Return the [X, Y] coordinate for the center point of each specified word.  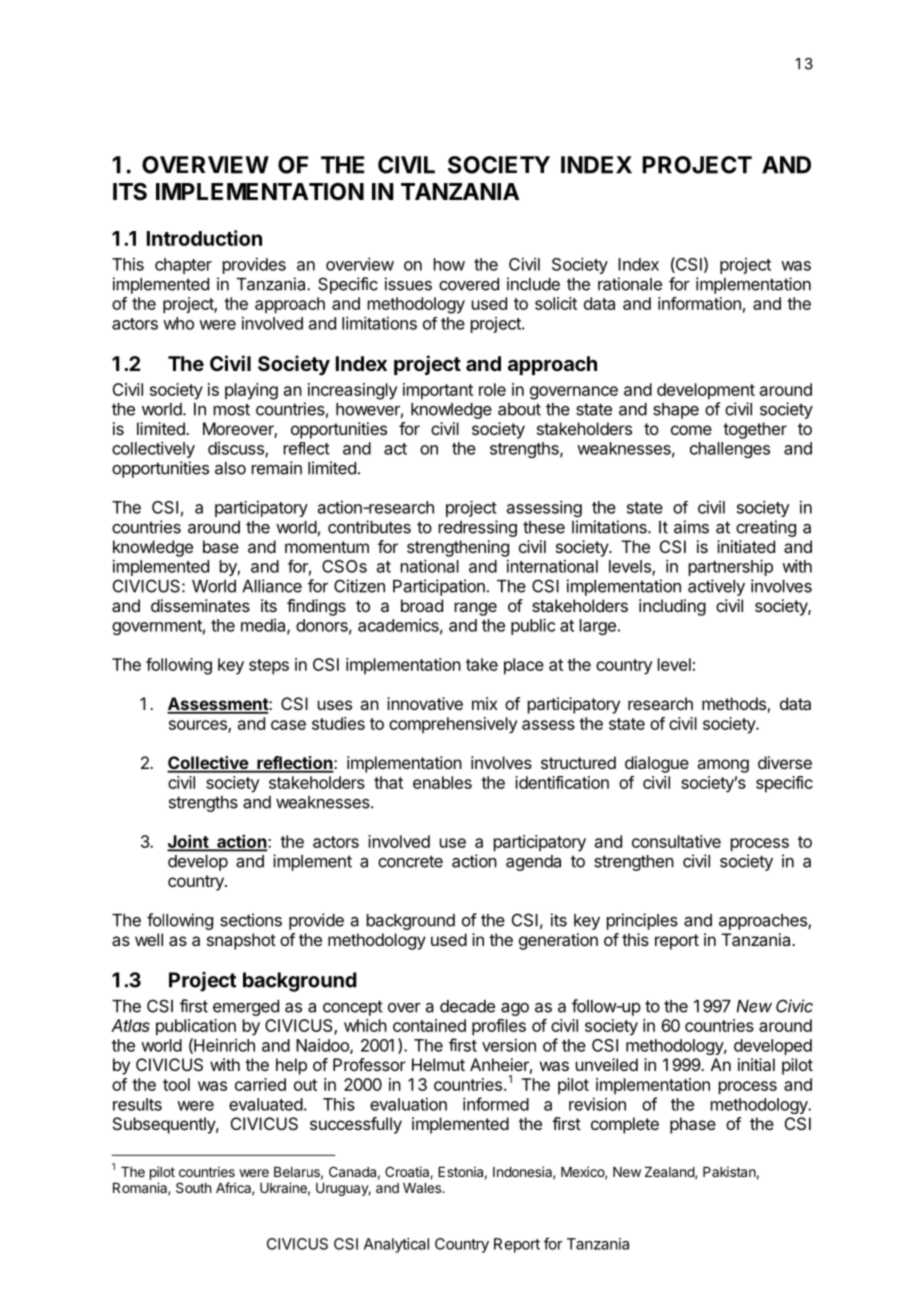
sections [251, 920]
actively [716, 587]
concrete [410, 861]
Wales [423, 1188]
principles [642, 921]
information [699, 303]
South [193, 1187]
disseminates [200, 605]
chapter [183, 266]
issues [408, 284]
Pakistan [729, 1171]
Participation [439, 587]
